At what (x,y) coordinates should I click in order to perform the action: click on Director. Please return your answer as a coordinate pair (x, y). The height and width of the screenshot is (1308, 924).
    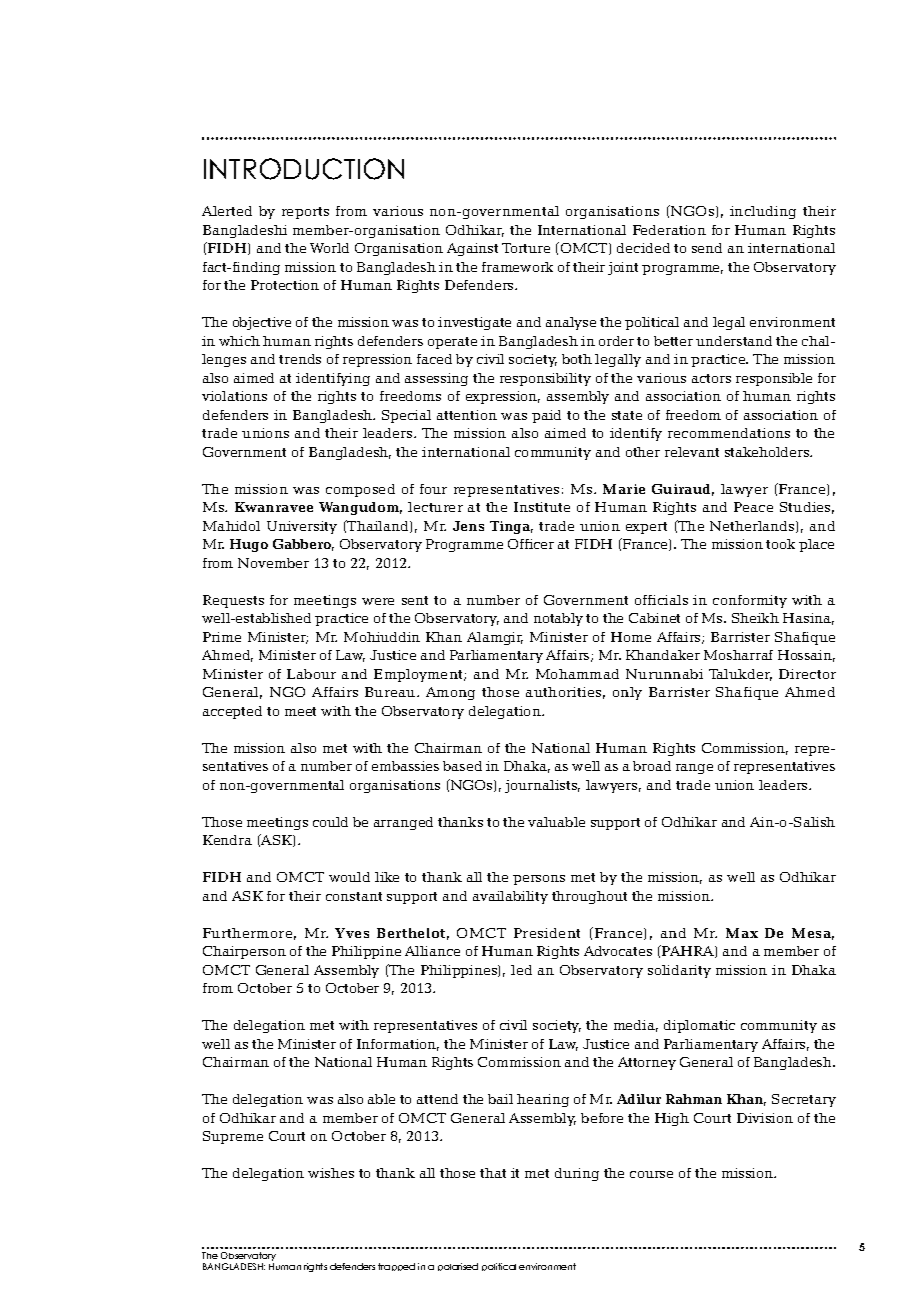
    Looking at the image, I should click on (807, 674).
